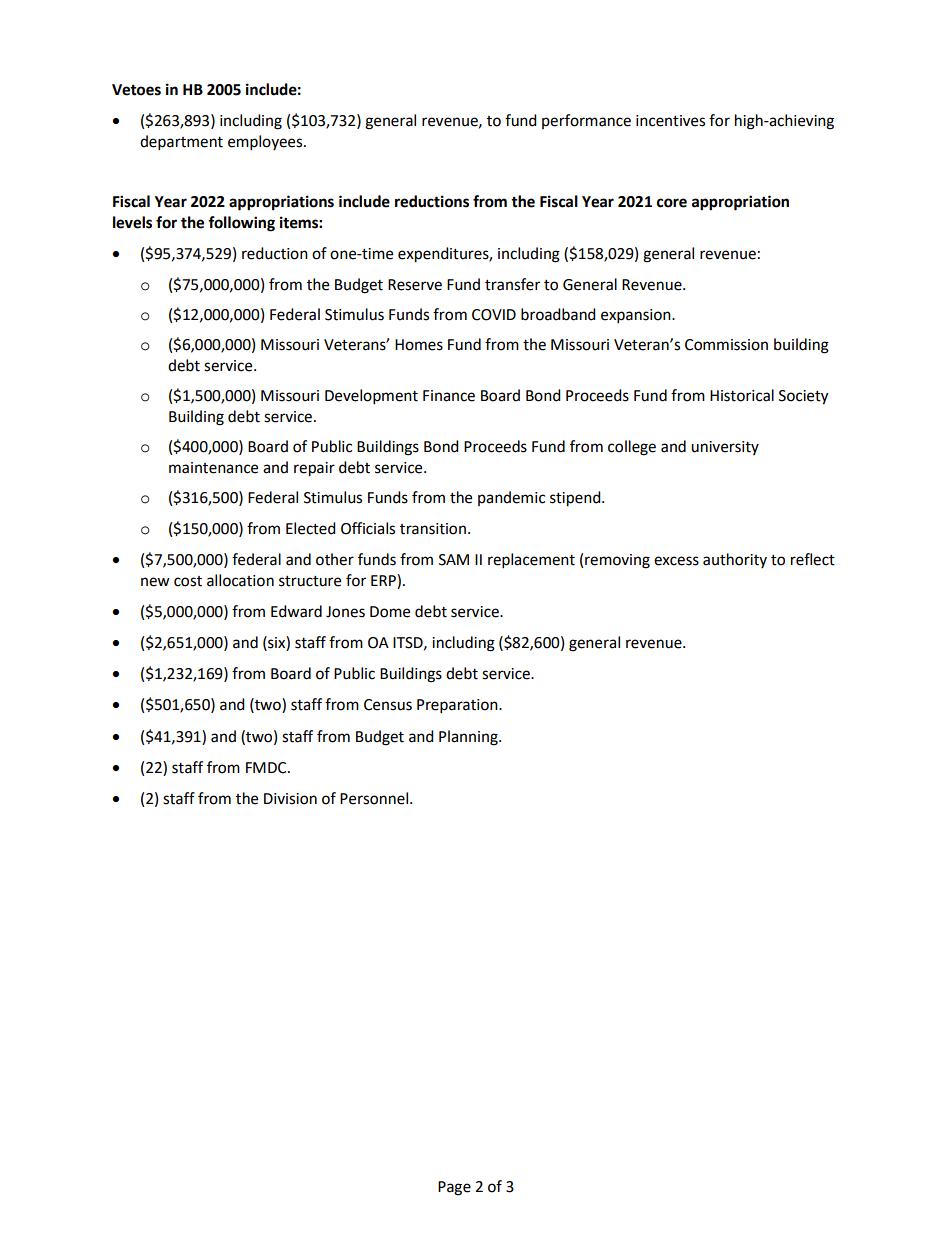 The image size is (952, 1233). What do you see at coordinates (586, 121) in the screenshot?
I see `performance` at bounding box center [586, 121].
